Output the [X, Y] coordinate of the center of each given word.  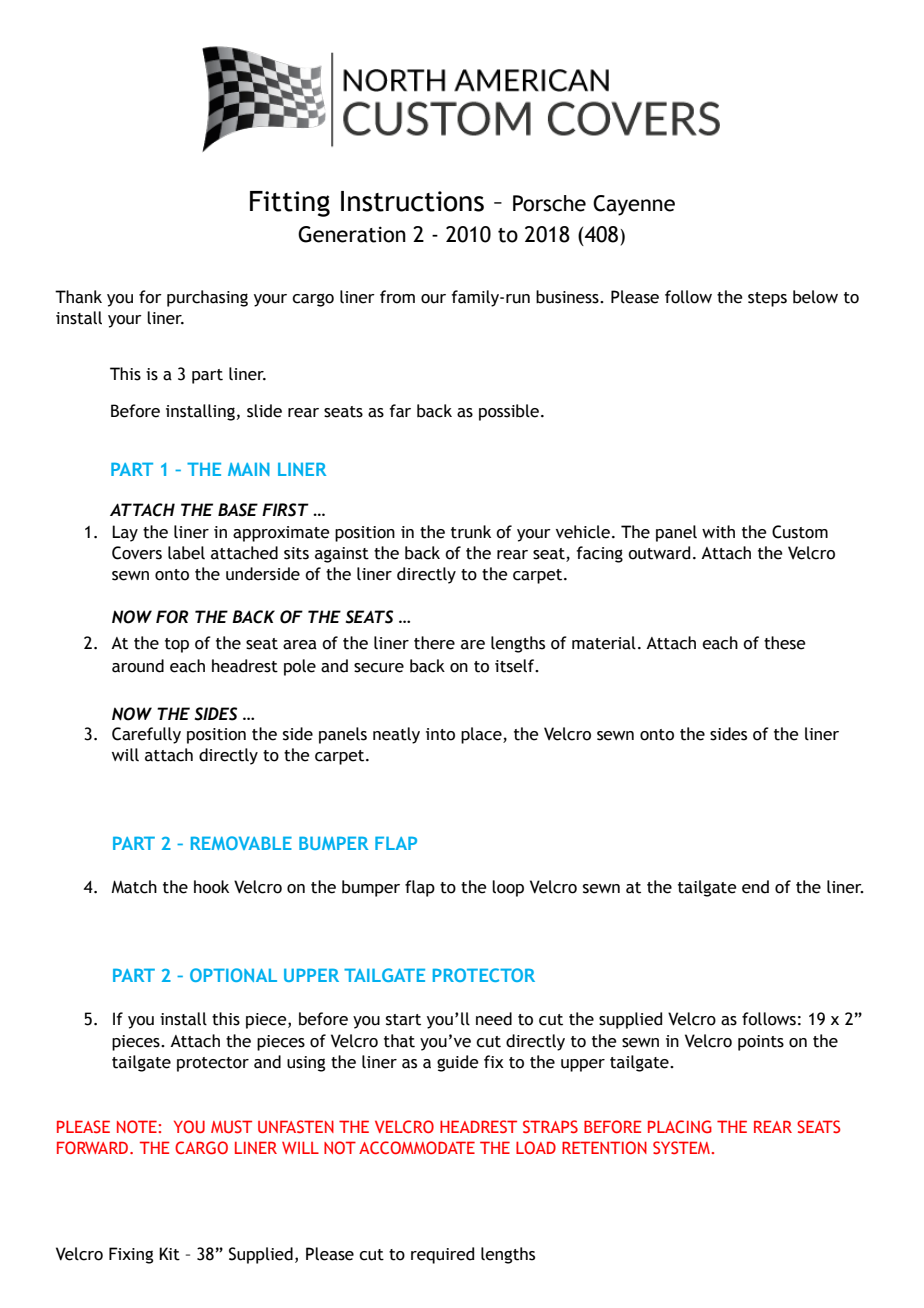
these [785, 643]
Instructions [412, 201]
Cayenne [634, 205]
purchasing [207, 298]
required [442, 1255]
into [440, 734]
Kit [169, 1254]
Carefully [146, 735]
